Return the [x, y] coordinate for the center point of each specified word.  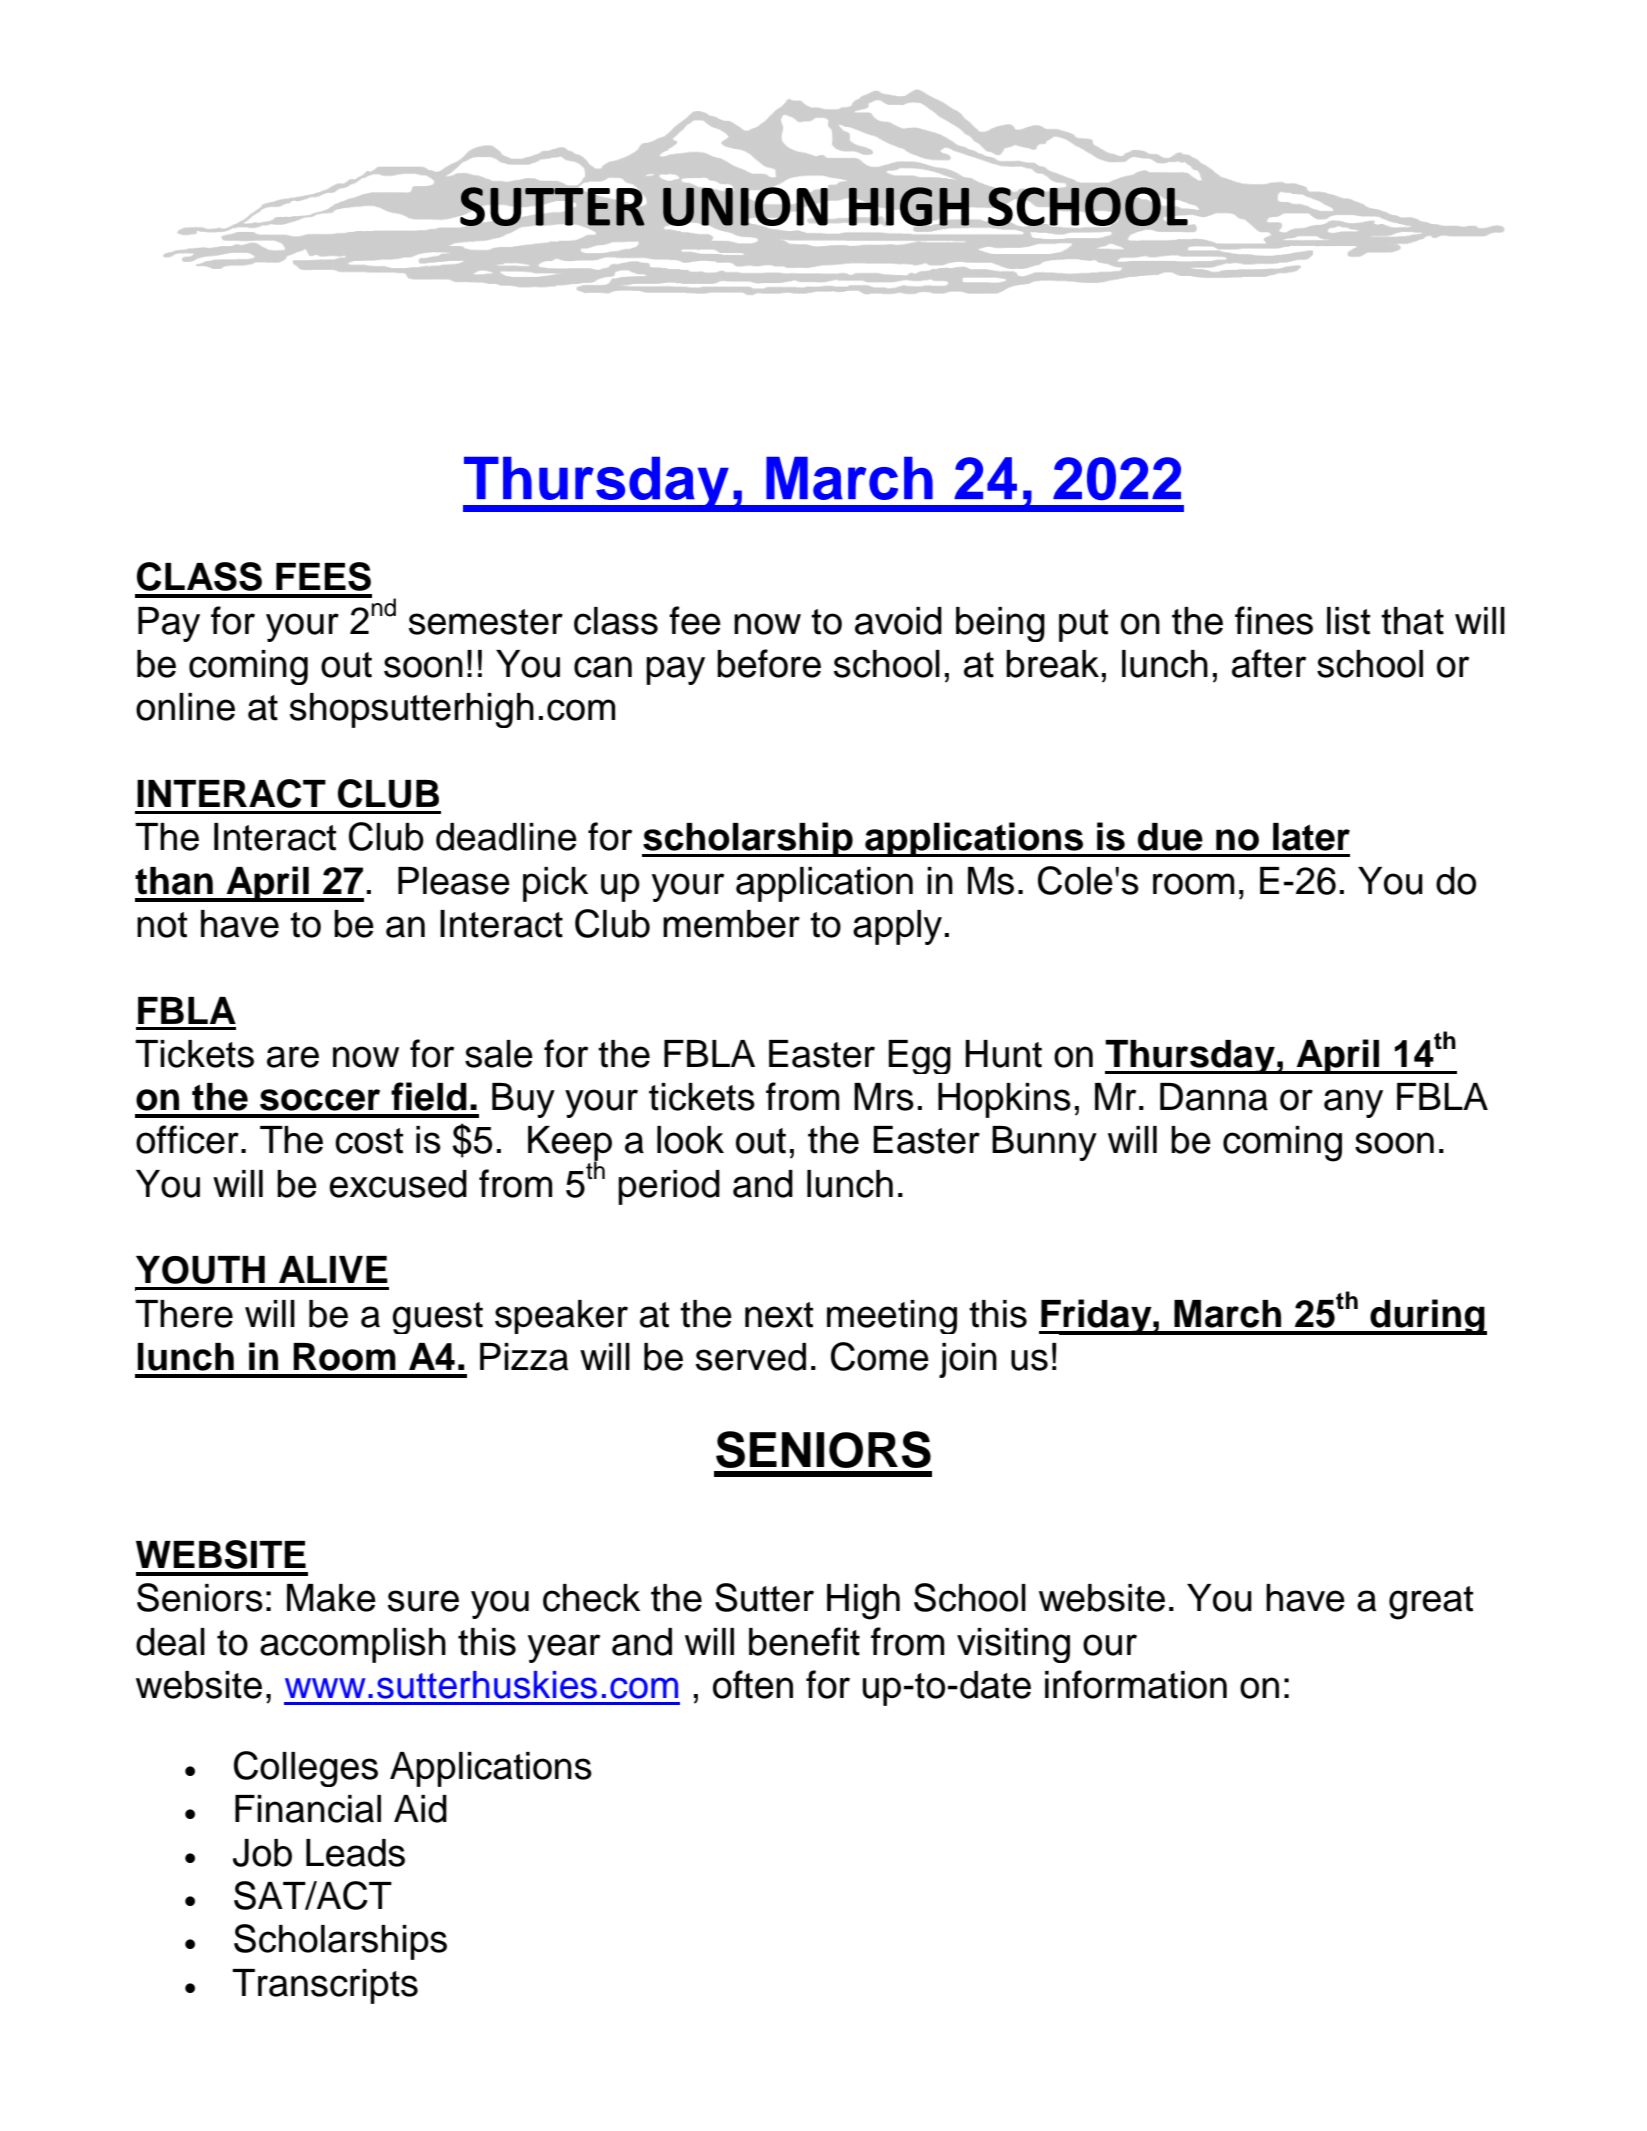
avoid [898, 621]
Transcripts [325, 1986]
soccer [320, 1100]
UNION [745, 206]
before [769, 663]
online [185, 707]
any [1353, 1103]
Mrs [884, 1097]
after [1269, 663]
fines [1274, 620]
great [1431, 1603]
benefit [804, 1641]
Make [331, 1598]
